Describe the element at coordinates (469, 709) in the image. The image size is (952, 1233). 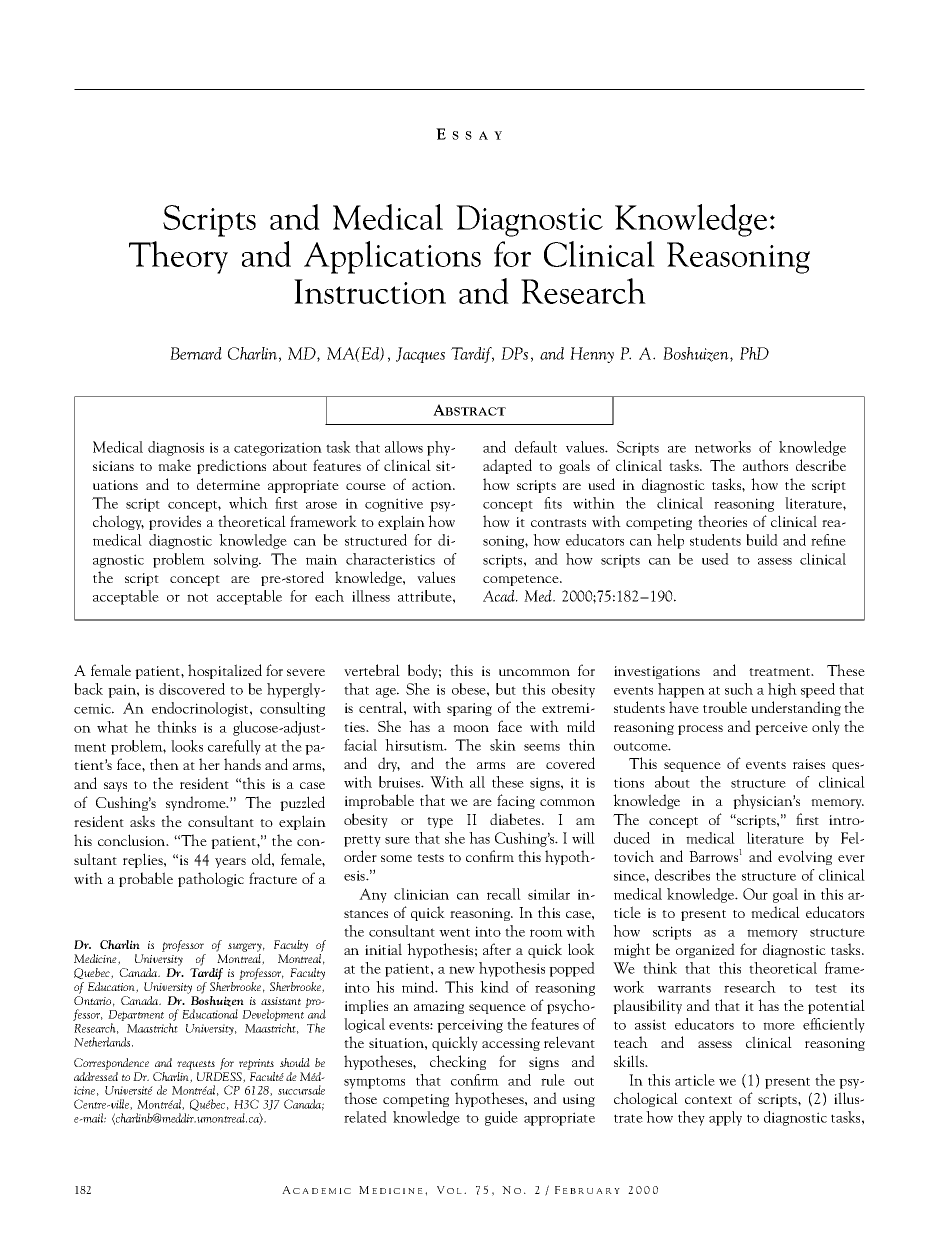
I see `sparing` at that location.
